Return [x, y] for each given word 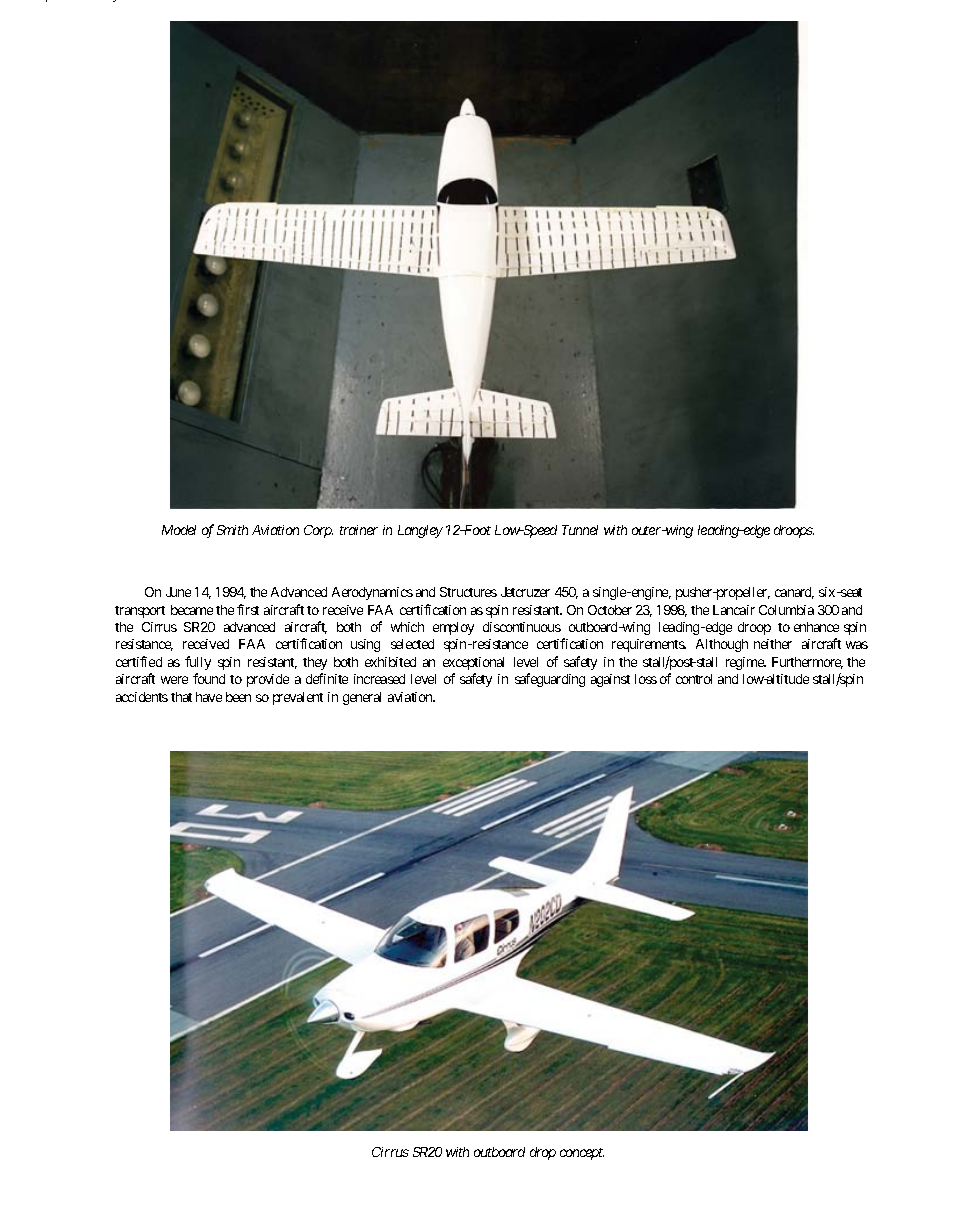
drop [543, 1153]
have [209, 697]
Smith [232, 530]
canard [794, 593]
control [694, 679]
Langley [420, 531]
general [362, 698]
